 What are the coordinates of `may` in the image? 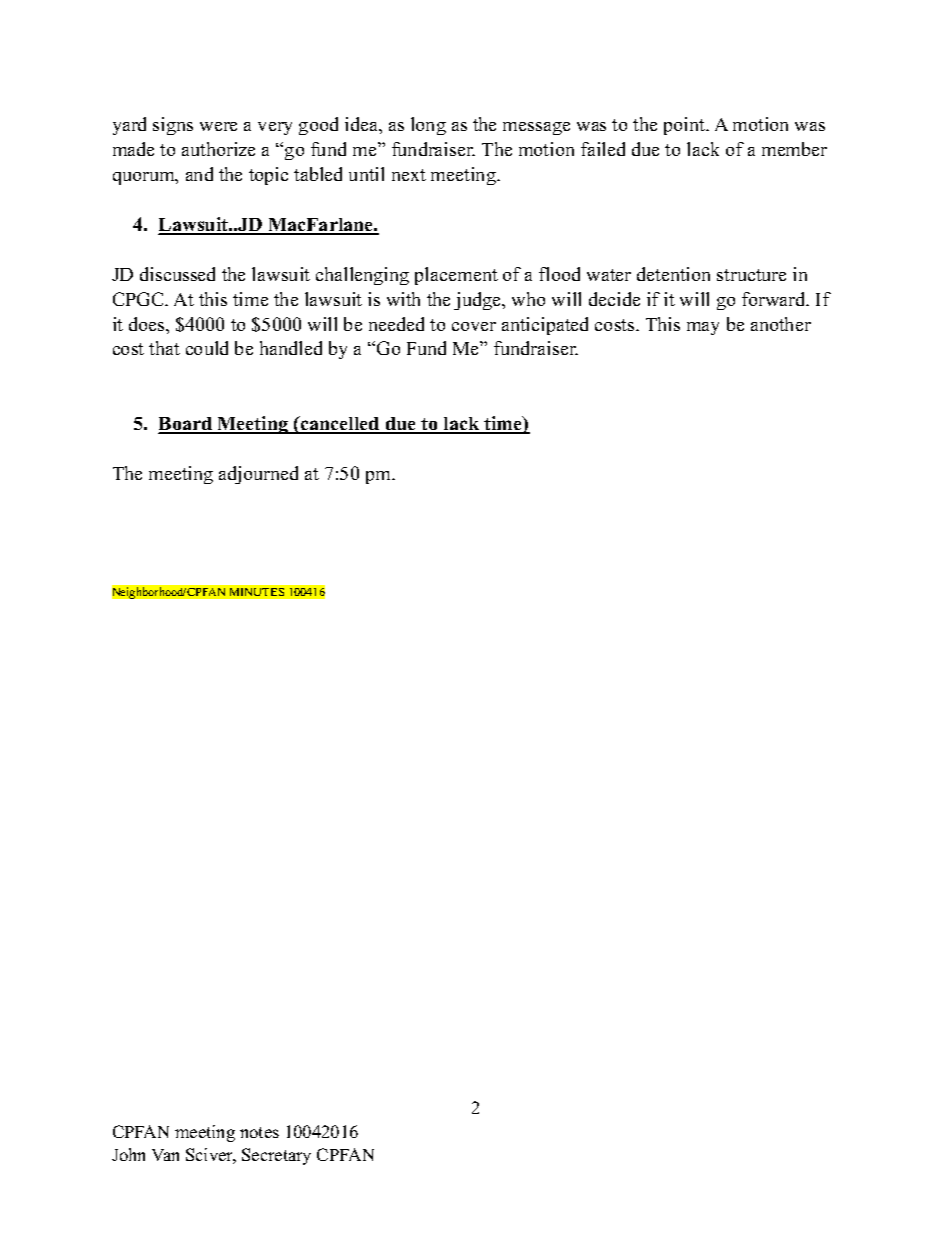 It's located at (703, 328).
